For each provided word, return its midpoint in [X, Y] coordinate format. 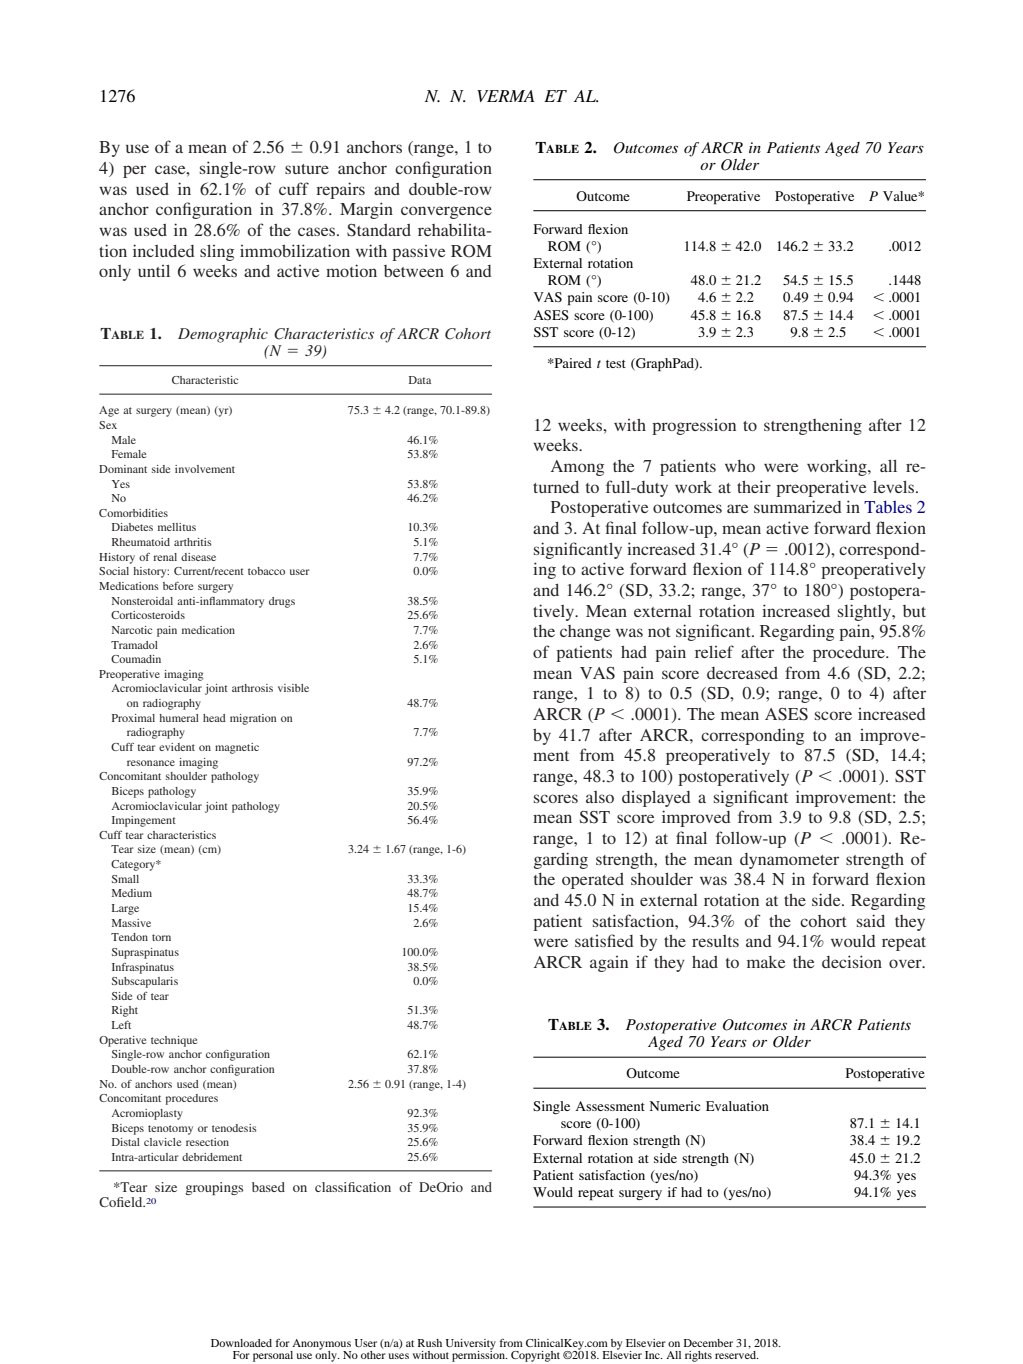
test [616, 364]
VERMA [506, 96]
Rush [430, 1343]
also [600, 797]
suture [307, 169]
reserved [736, 1353]
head [214, 718]
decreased [742, 673]
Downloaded [241, 1343]
